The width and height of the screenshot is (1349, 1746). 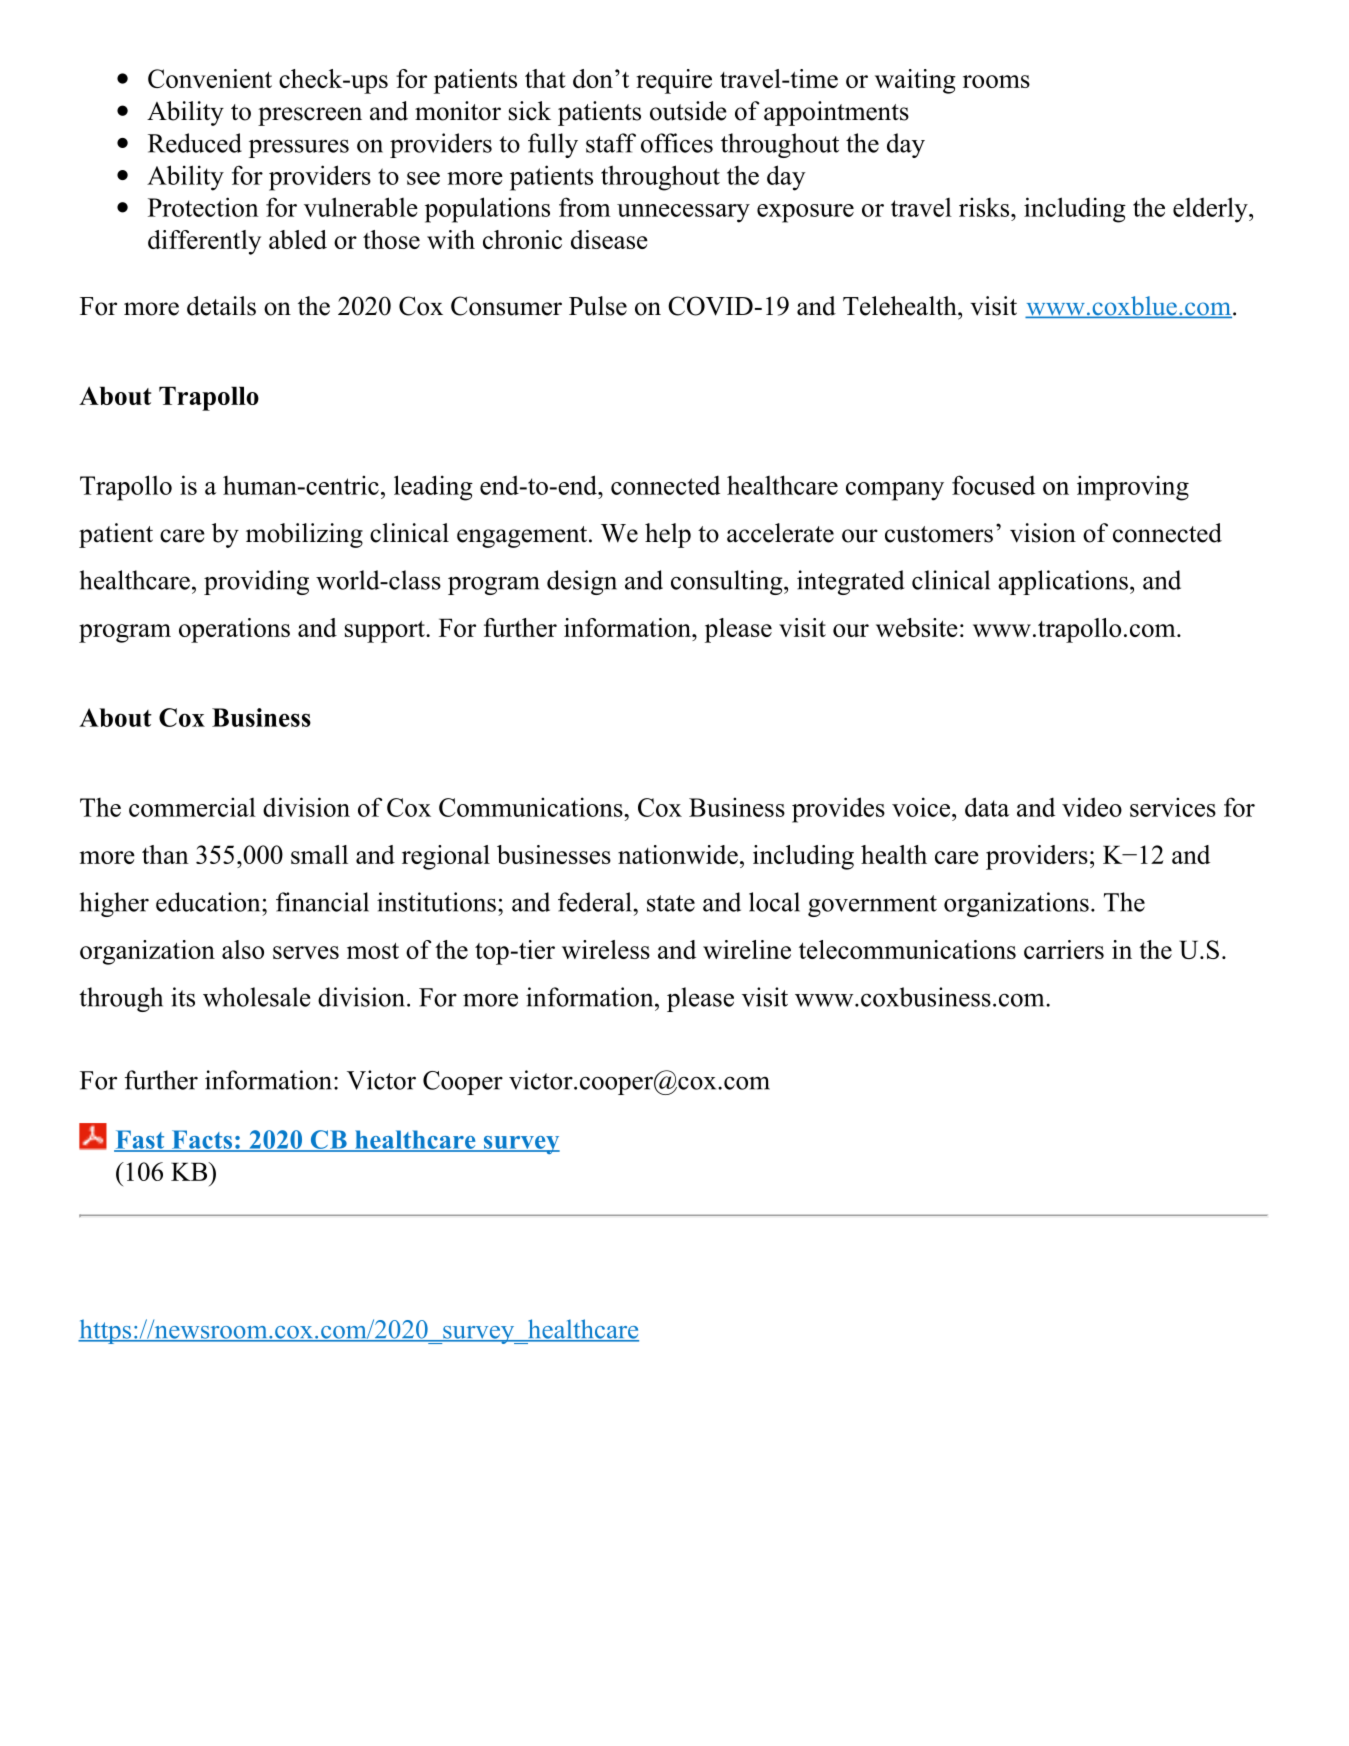 I want to click on state, so click(x=671, y=903).
